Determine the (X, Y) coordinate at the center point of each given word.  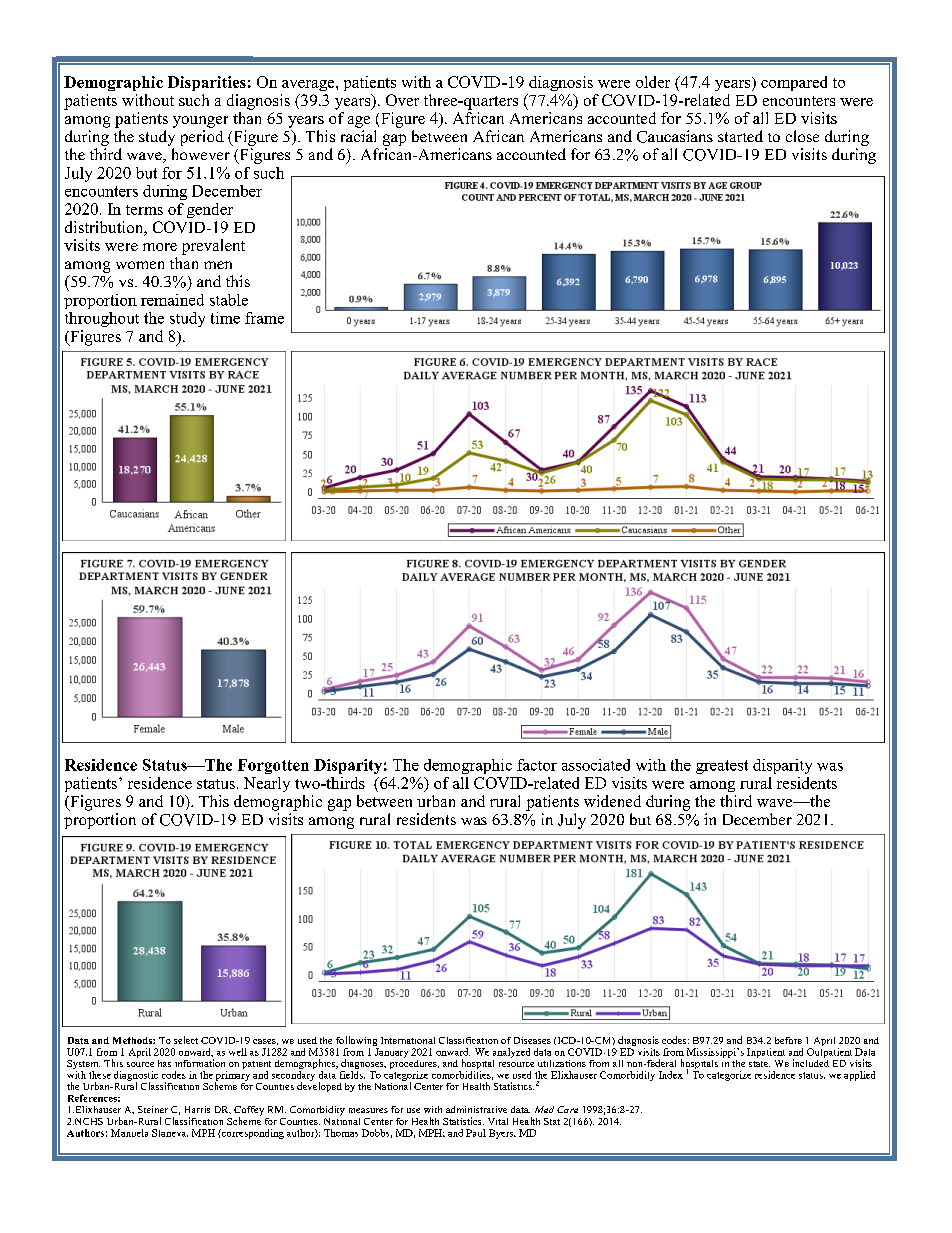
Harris (197, 1109)
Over (402, 100)
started (740, 136)
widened (612, 801)
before (788, 1040)
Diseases (532, 1040)
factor (537, 765)
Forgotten (273, 766)
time (225, 318)
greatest (722, 767)
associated (596, 765)
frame (264, 318)
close (802, 136)
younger (200, 122)
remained (172, 300)
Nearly (267, 784)
